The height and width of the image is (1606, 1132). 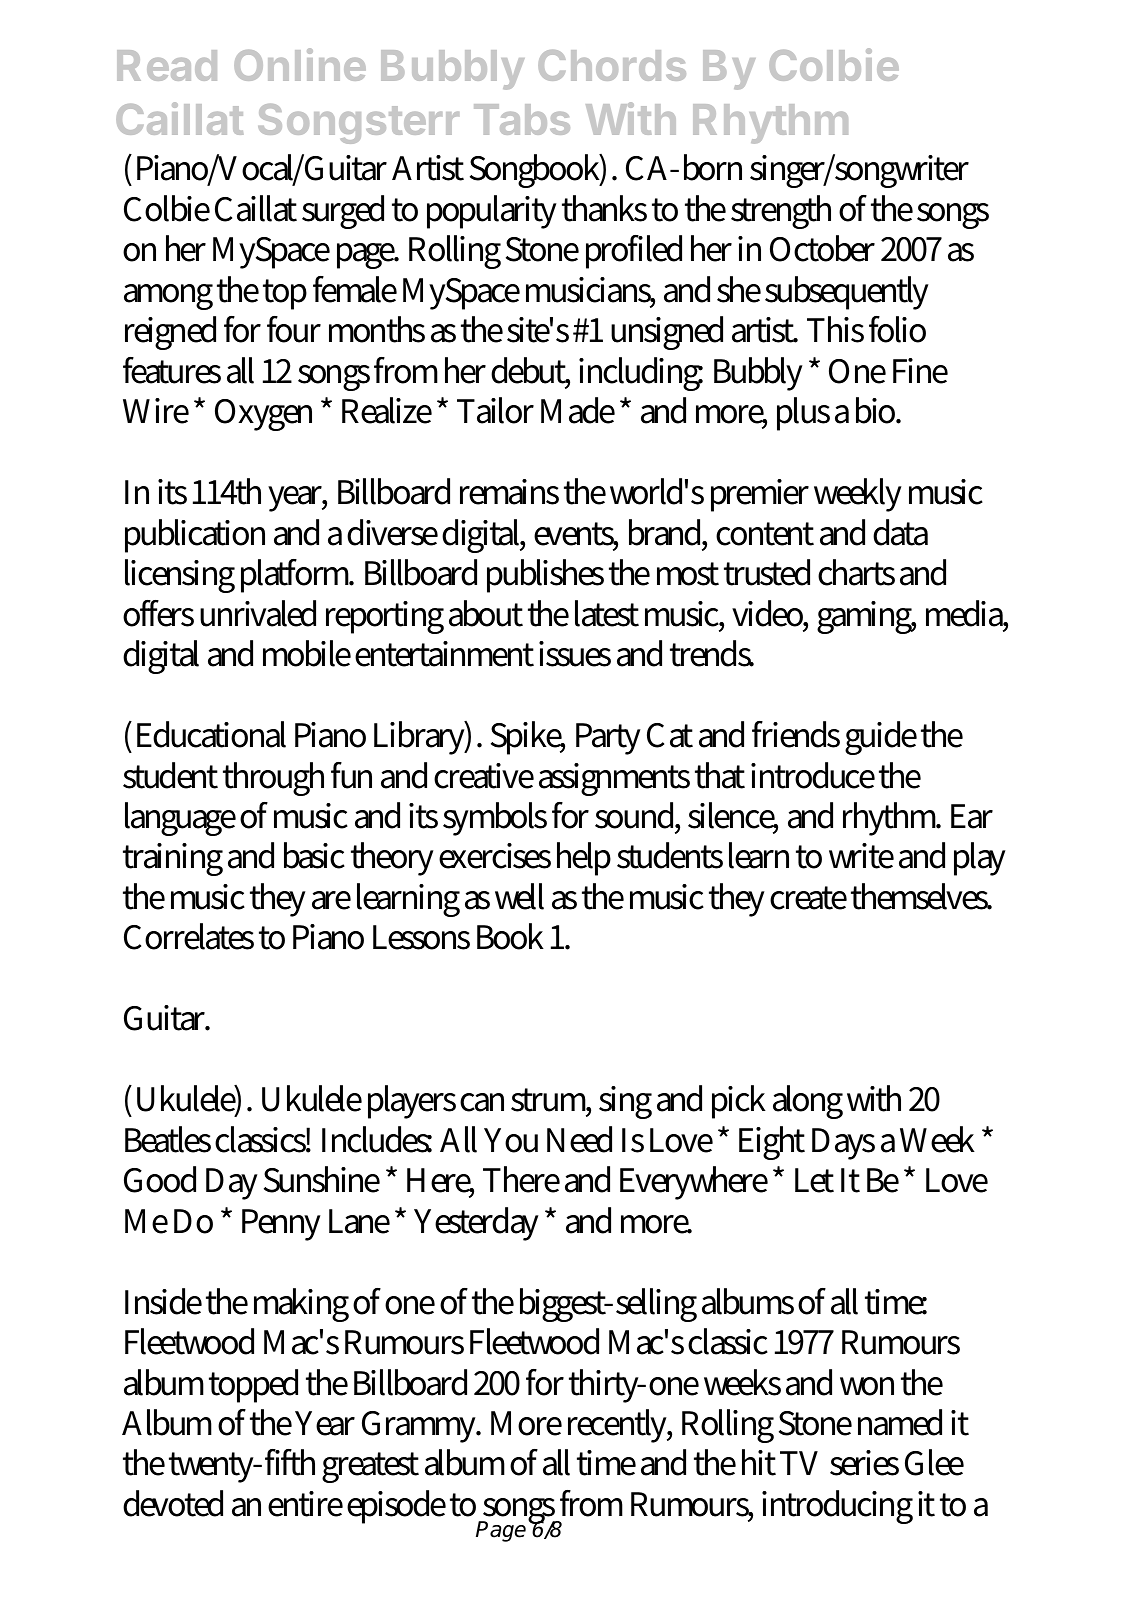 What do you see at coordinates (511, 1140) in the image?
I see `You` at bounding box center [511, 1140].
